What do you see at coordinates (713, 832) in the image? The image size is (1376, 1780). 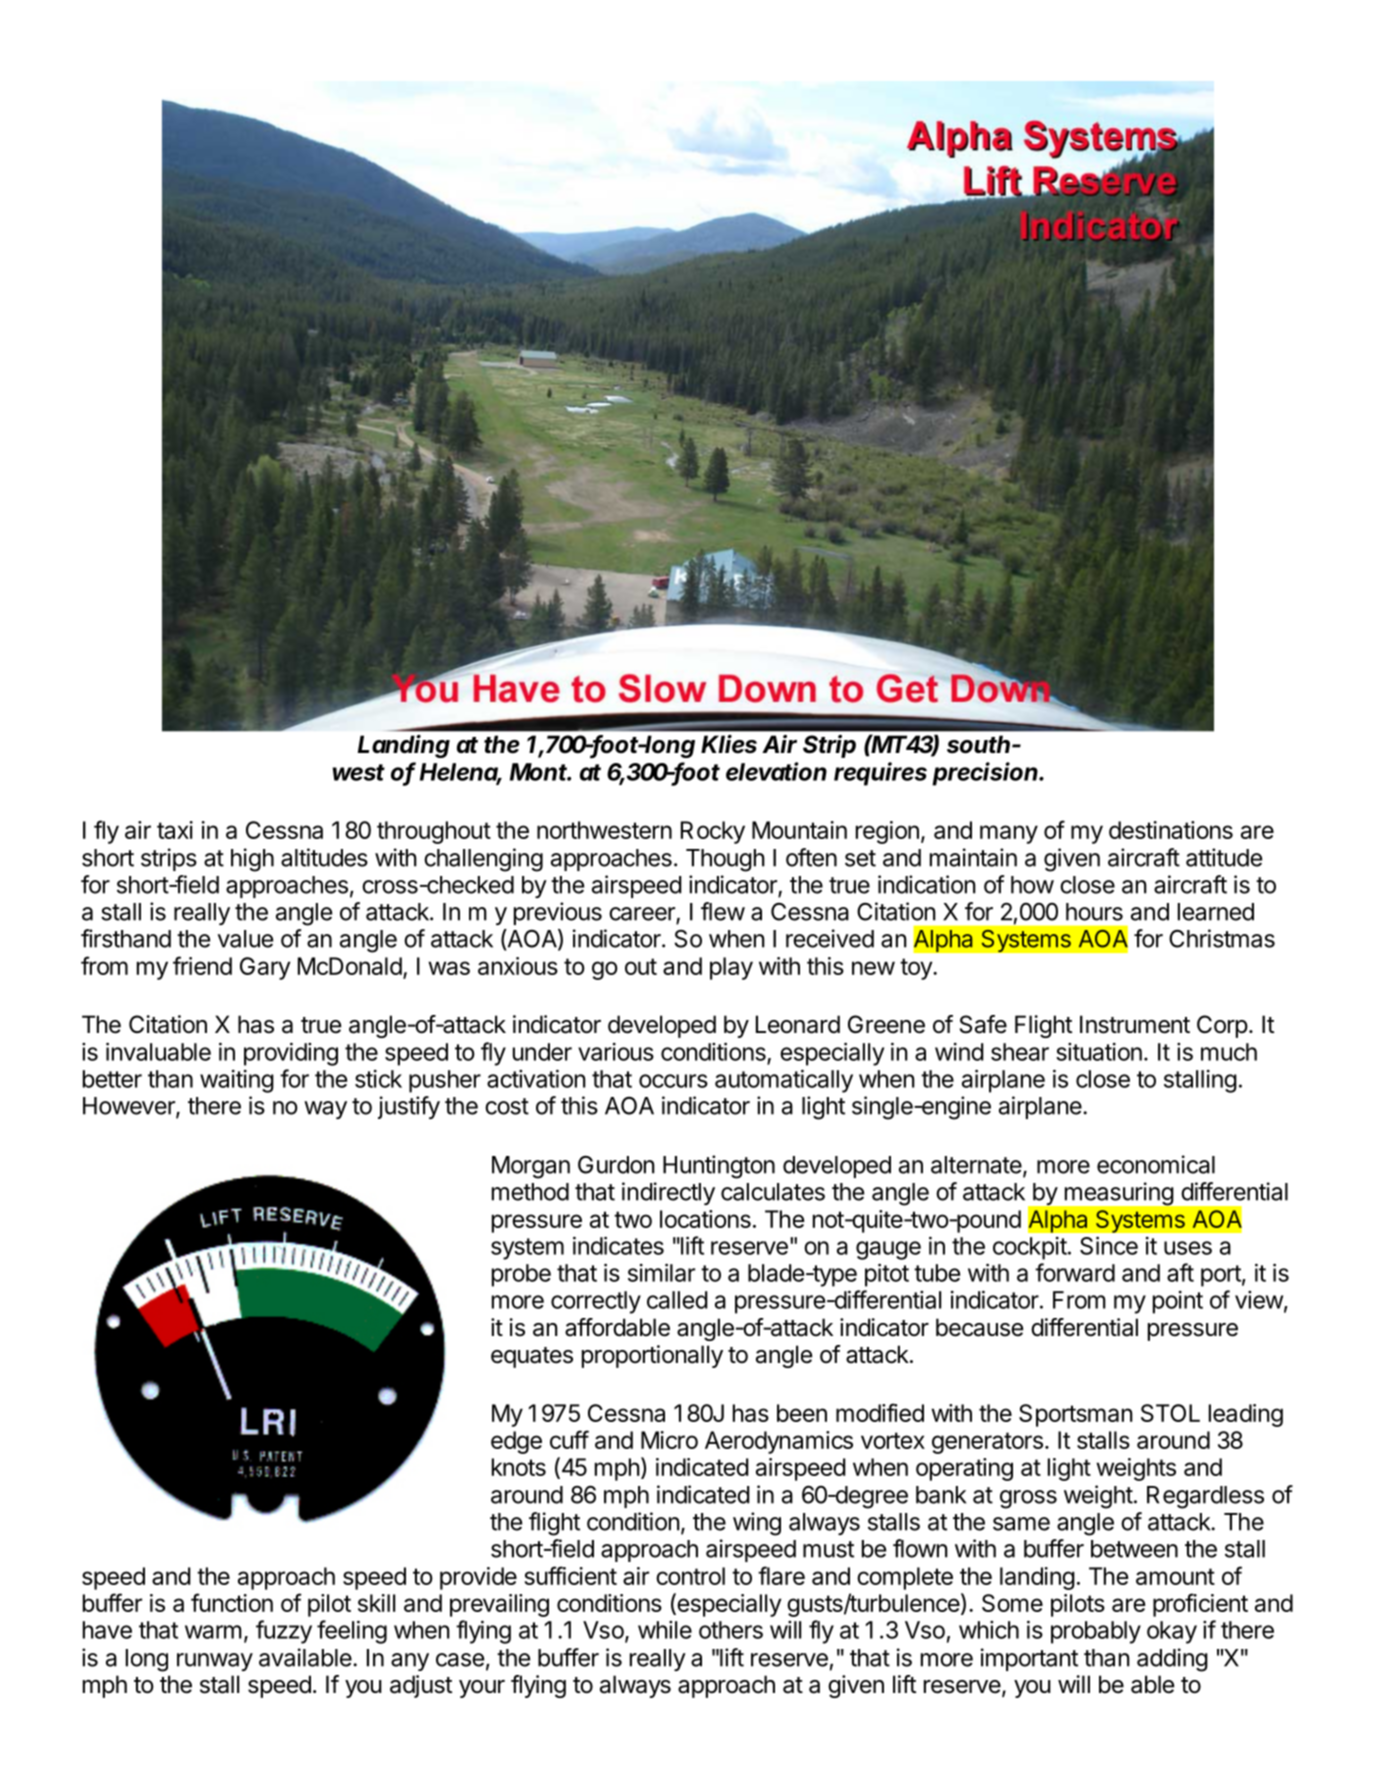 I see `Rocky` at bounding box center [713, 832].
